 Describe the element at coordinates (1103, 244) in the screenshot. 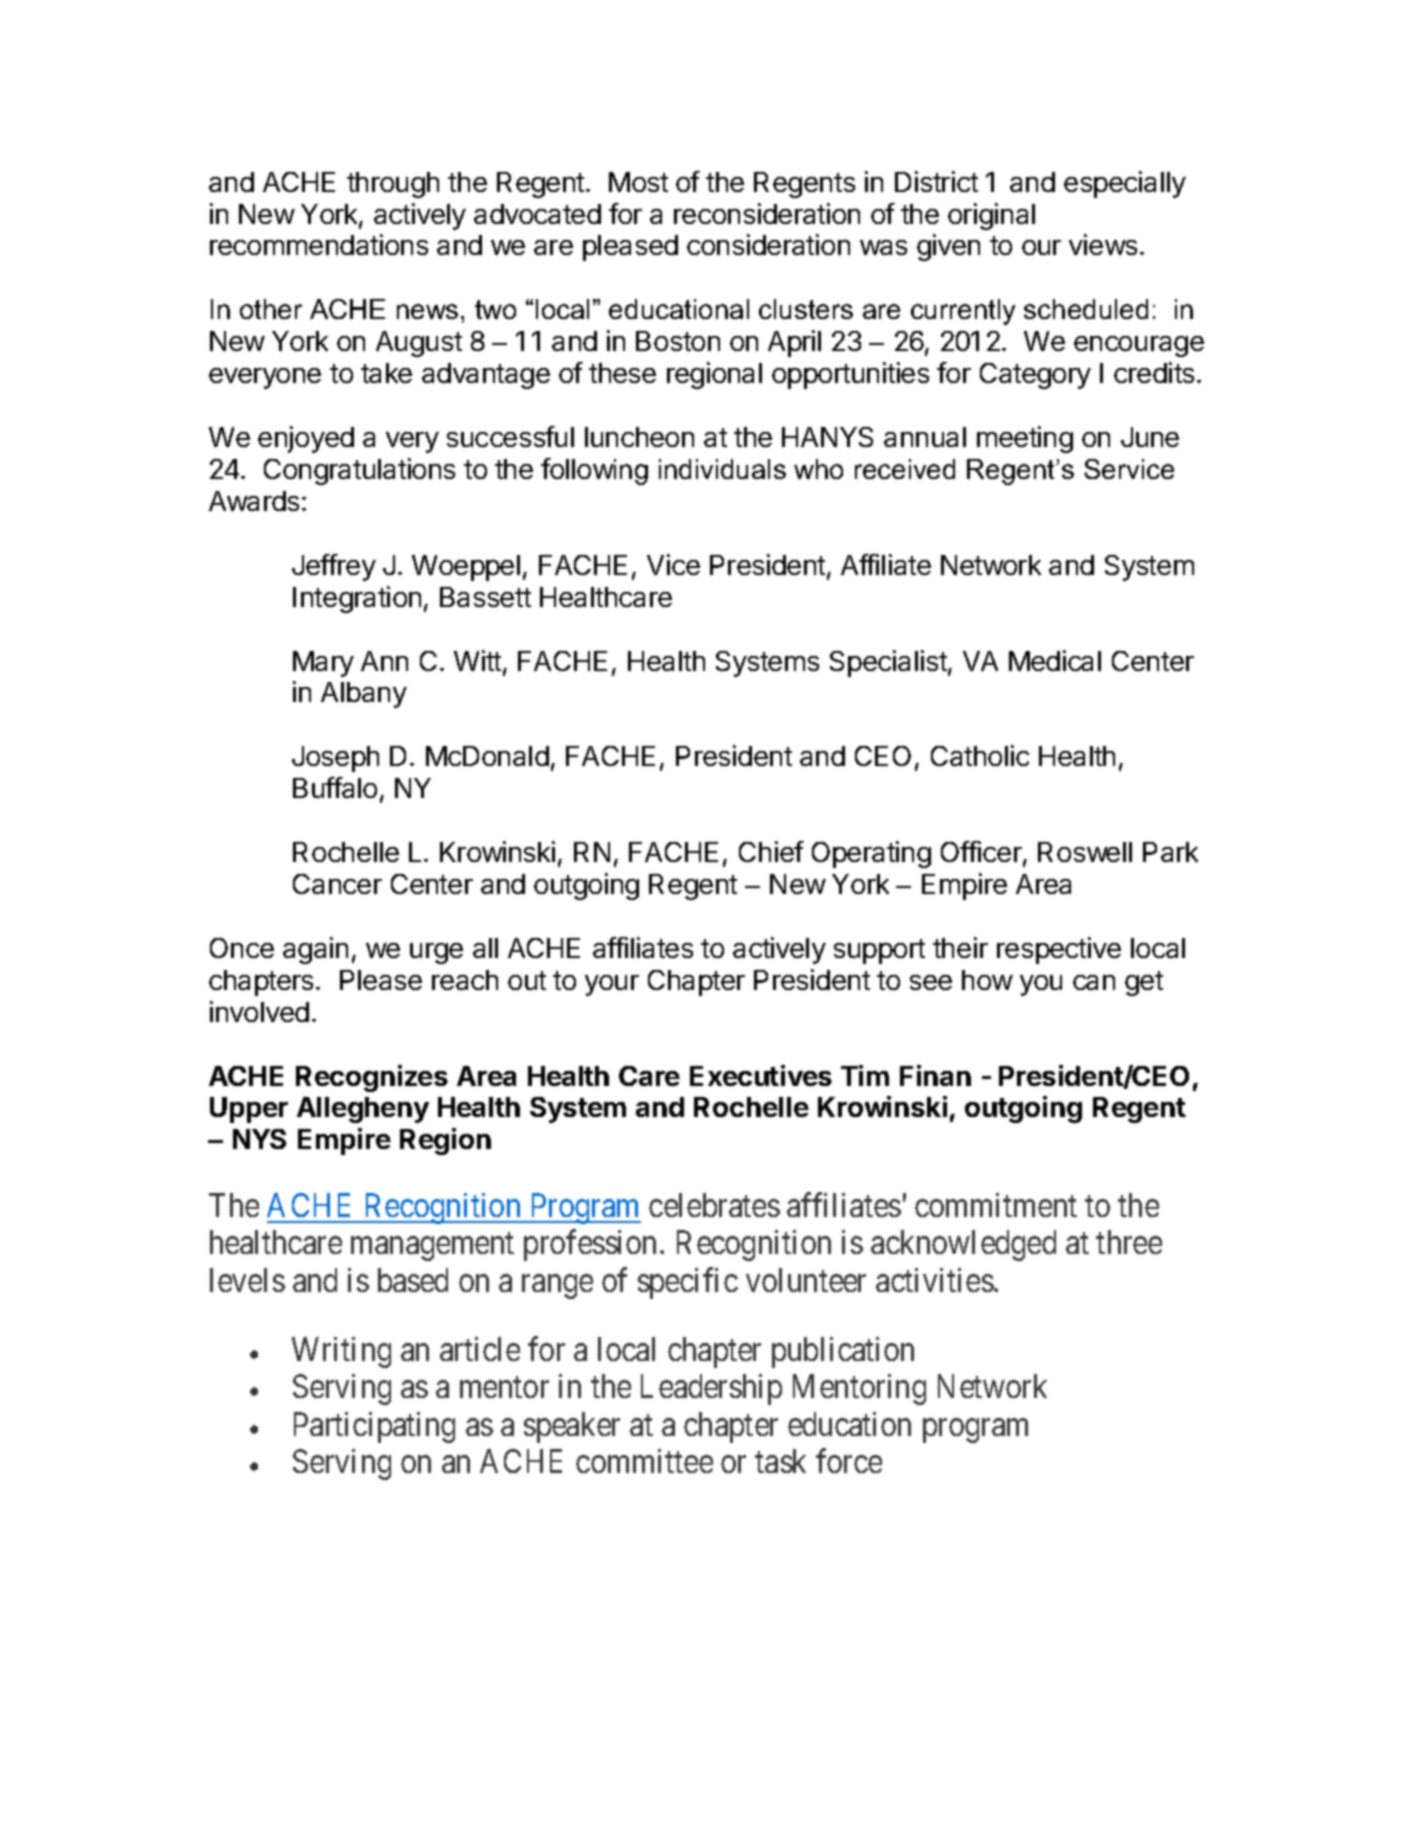

I see `views` at that location.
